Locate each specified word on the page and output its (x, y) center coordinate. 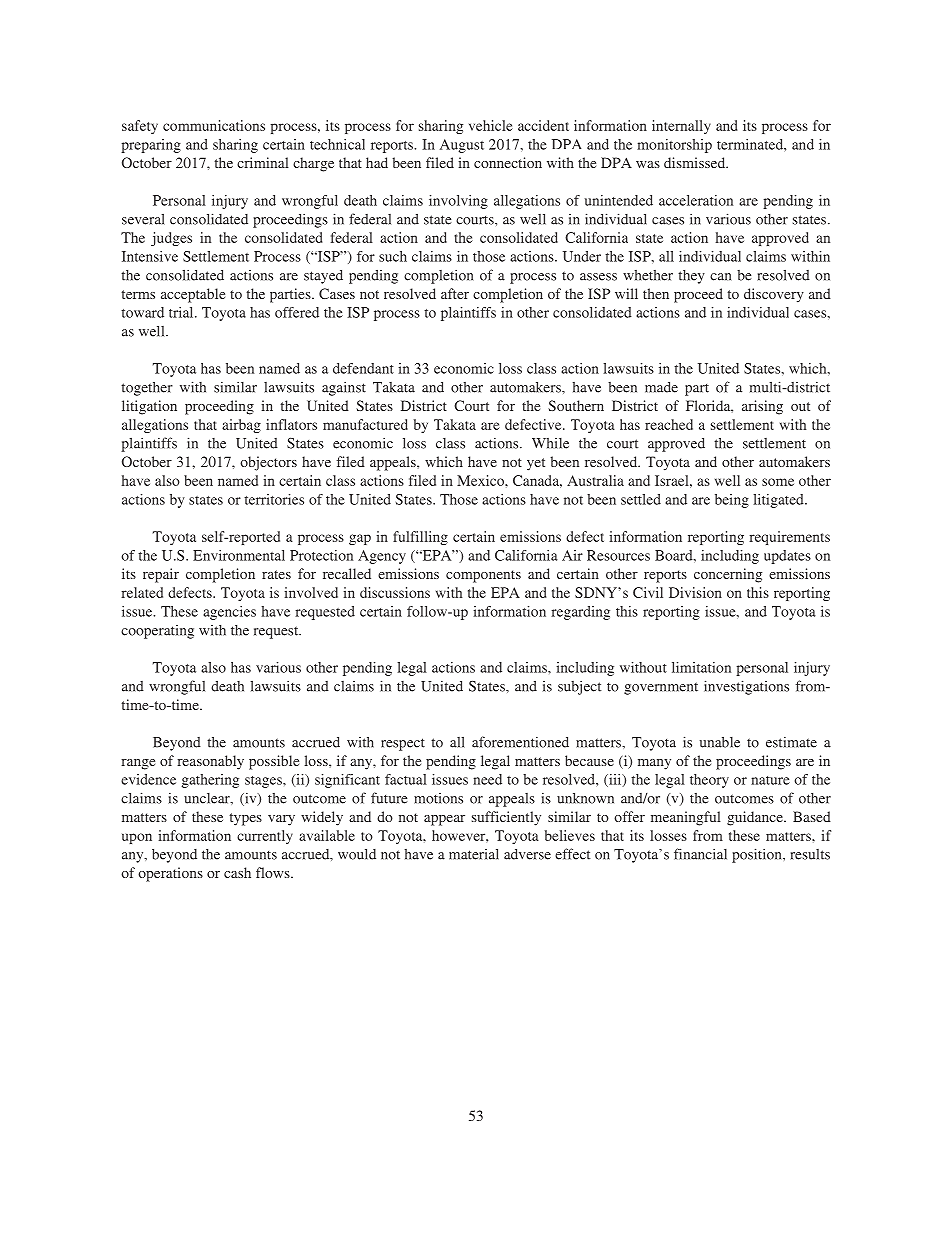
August (462, 146)
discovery (774, 295)
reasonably (210, 762)
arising (762, 407)
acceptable (193, 295)
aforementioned (520, 742)
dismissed (696, 162)
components (483, 576)
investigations (746, 687)
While (550, 443)
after (455, 293)
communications (214, 125)
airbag (241, 426)
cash (237, 872)
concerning (728, 575)
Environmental (239, 555)
